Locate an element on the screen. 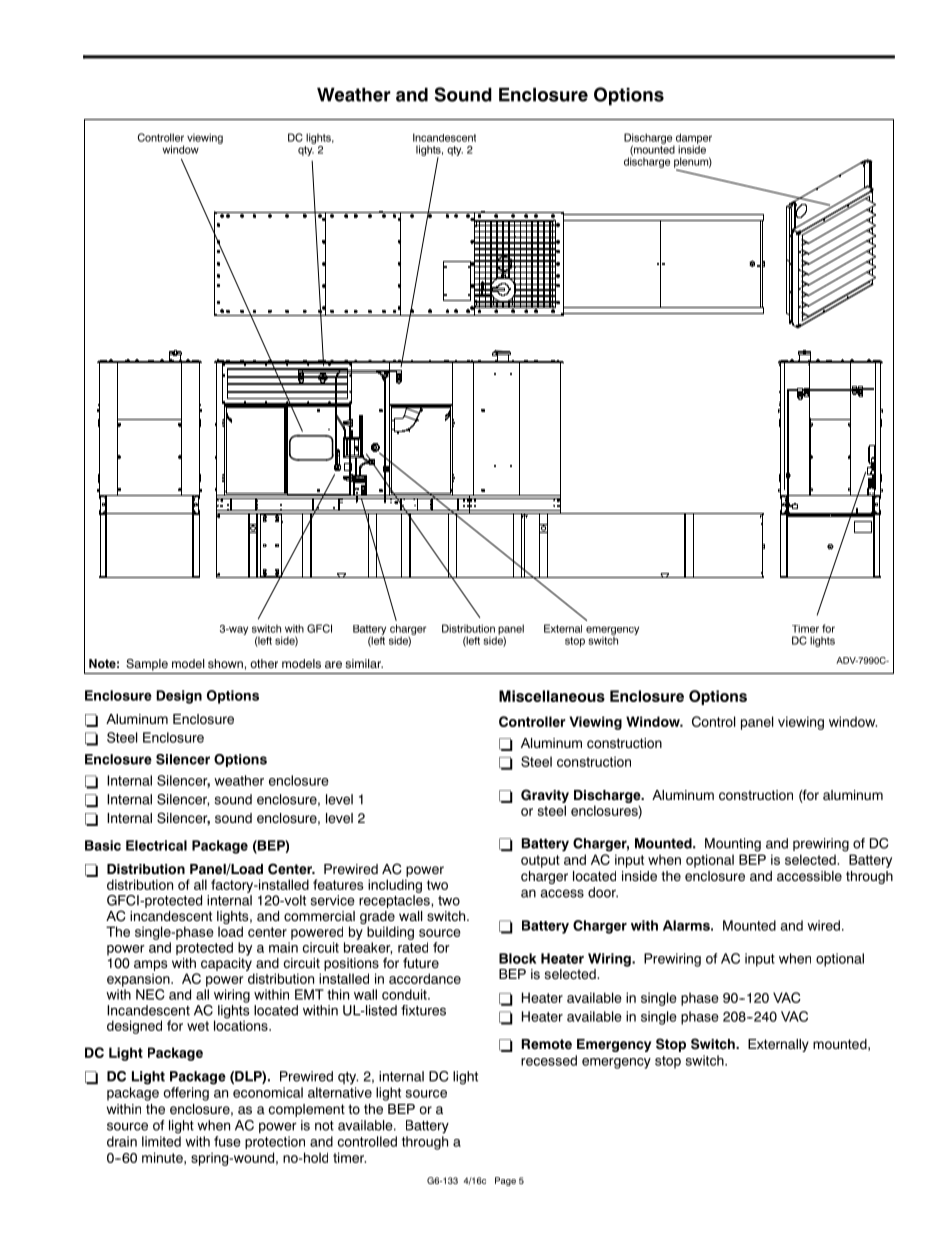 The height and width of the screenshot is (1233, 952). Miscellaneous is located at coordinates (552, 696).
